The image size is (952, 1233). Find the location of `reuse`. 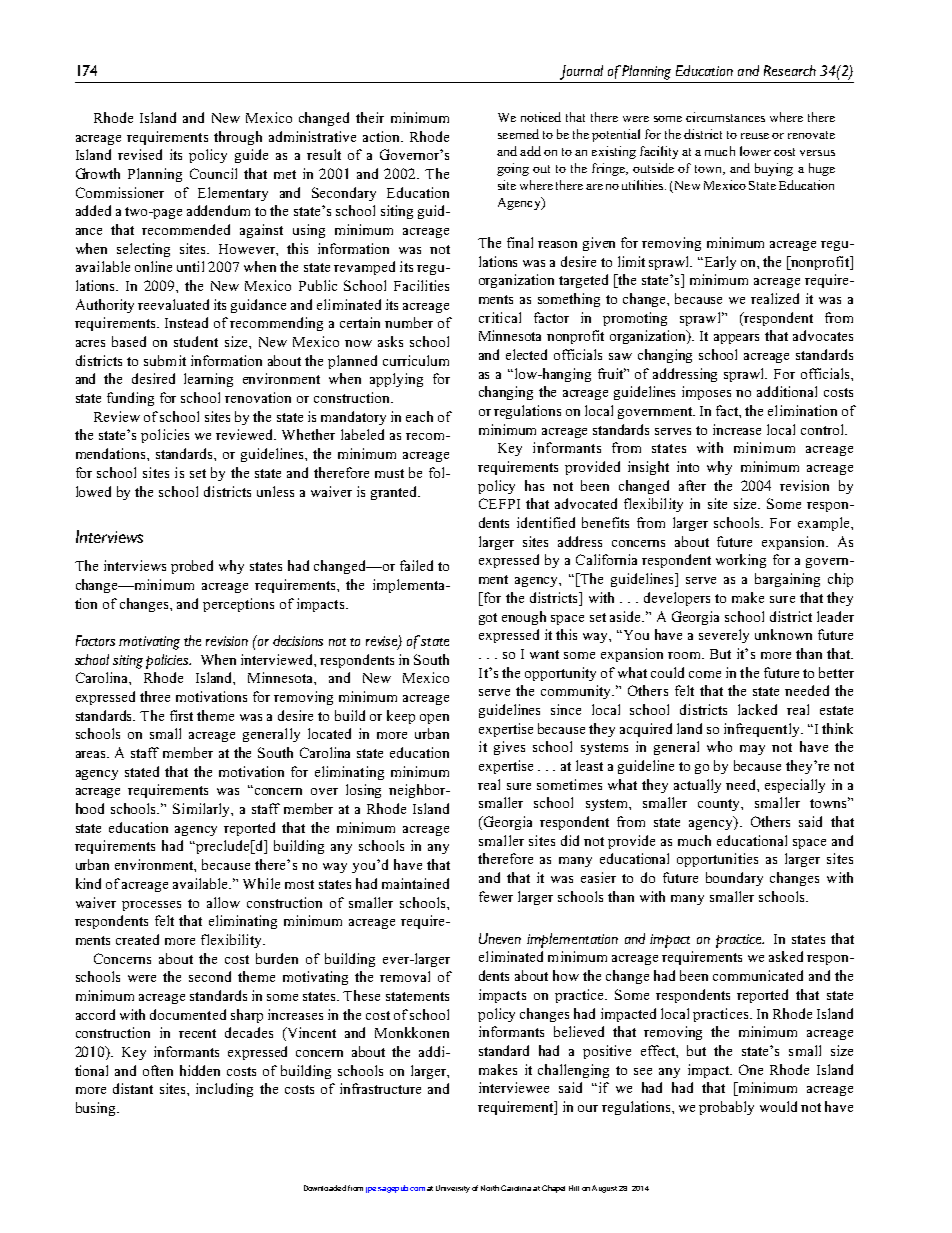

reuse is located at coordinates (755, 136).
